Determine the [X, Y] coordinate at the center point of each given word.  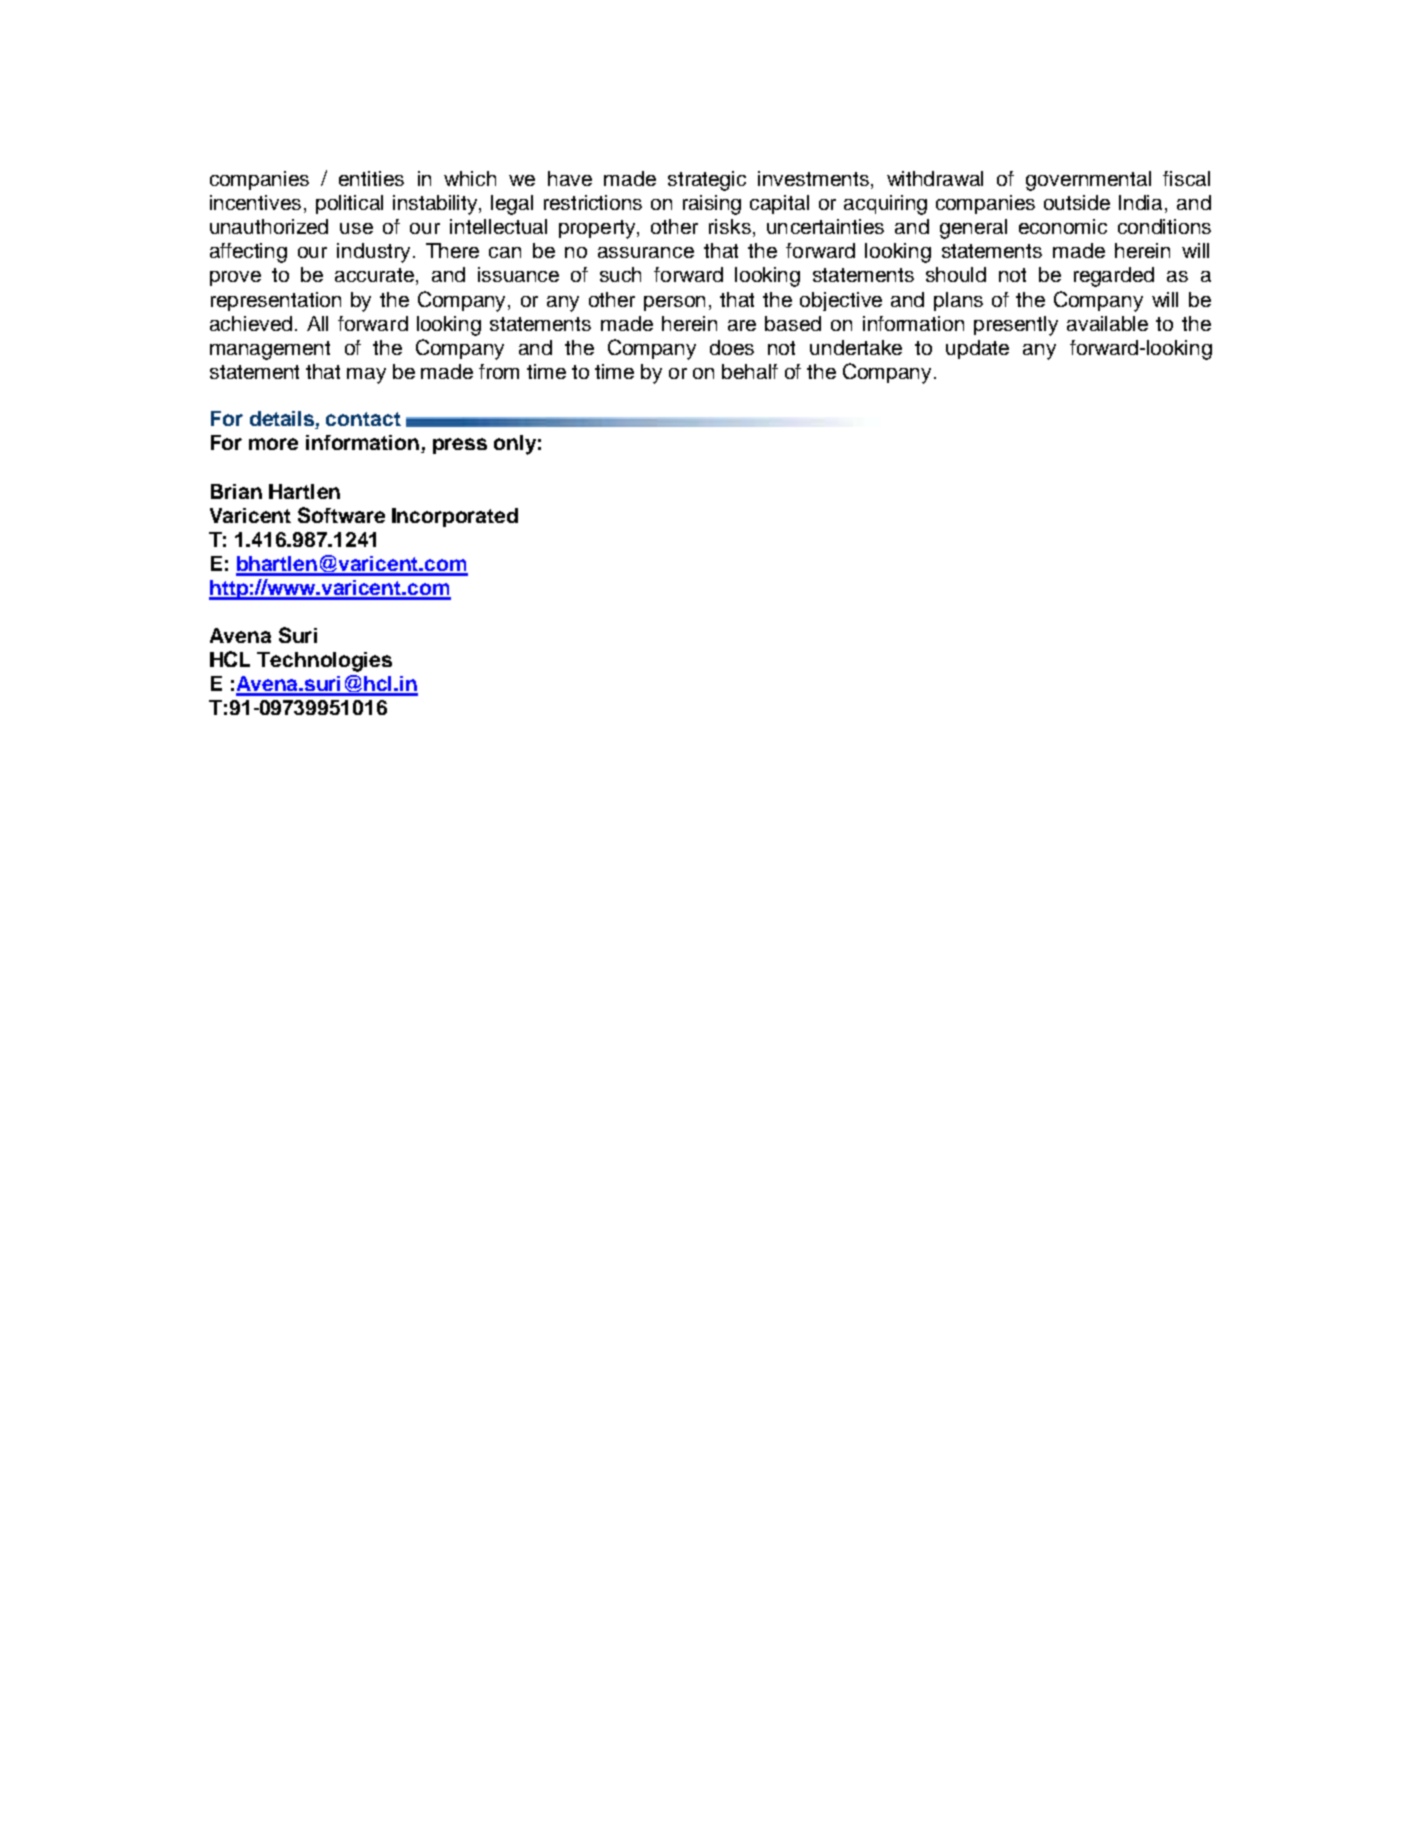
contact [363, 419]
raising [712, 205]
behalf [750, 371]
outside [1077, 202]
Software [341, 515]
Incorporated [455, 517]
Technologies [324, 662]
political [349, 204]
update [977, 349]
